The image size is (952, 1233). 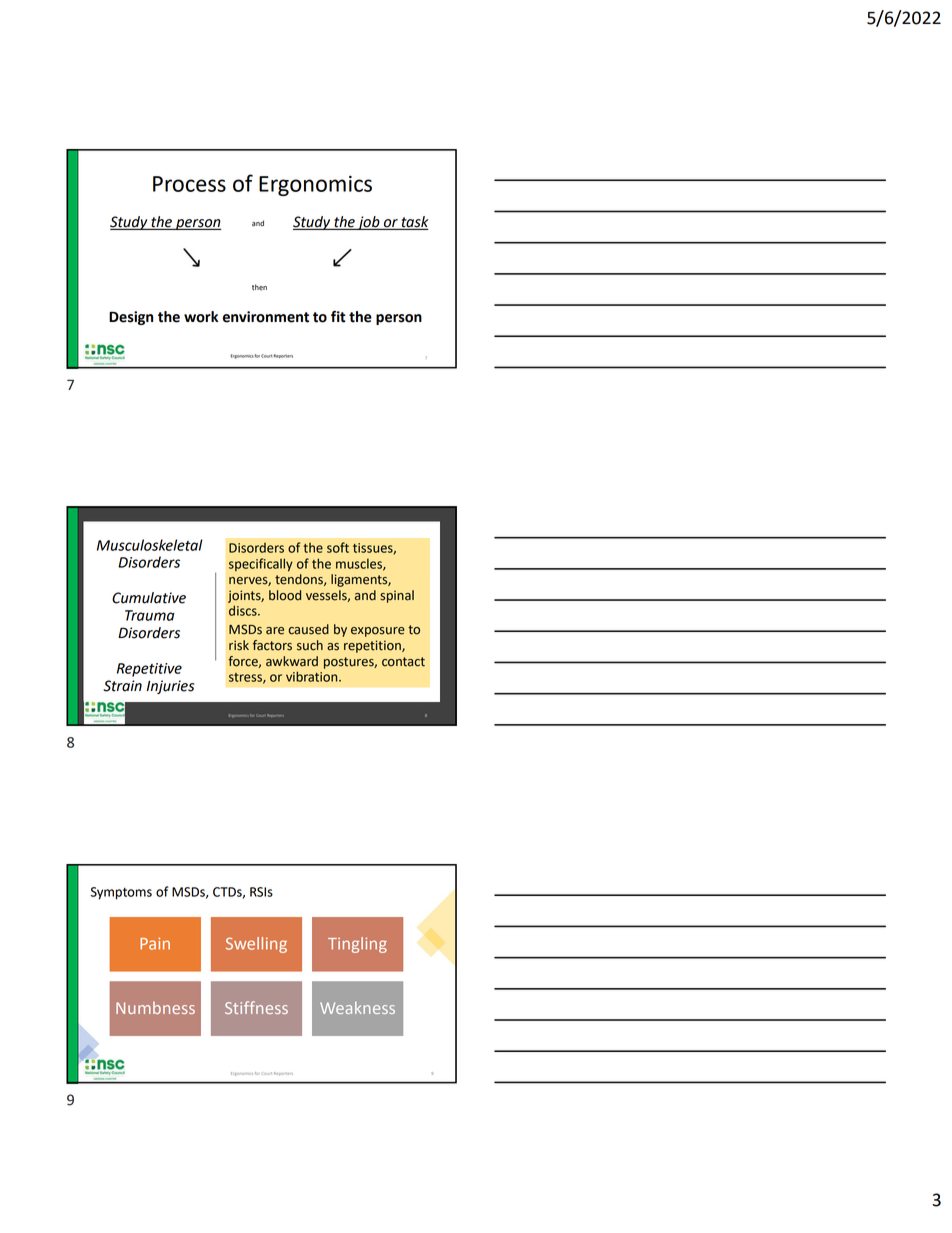 What do you see at coordinates (285, 595) in the page?
I see `blood` at bounding box center [285, 595].
